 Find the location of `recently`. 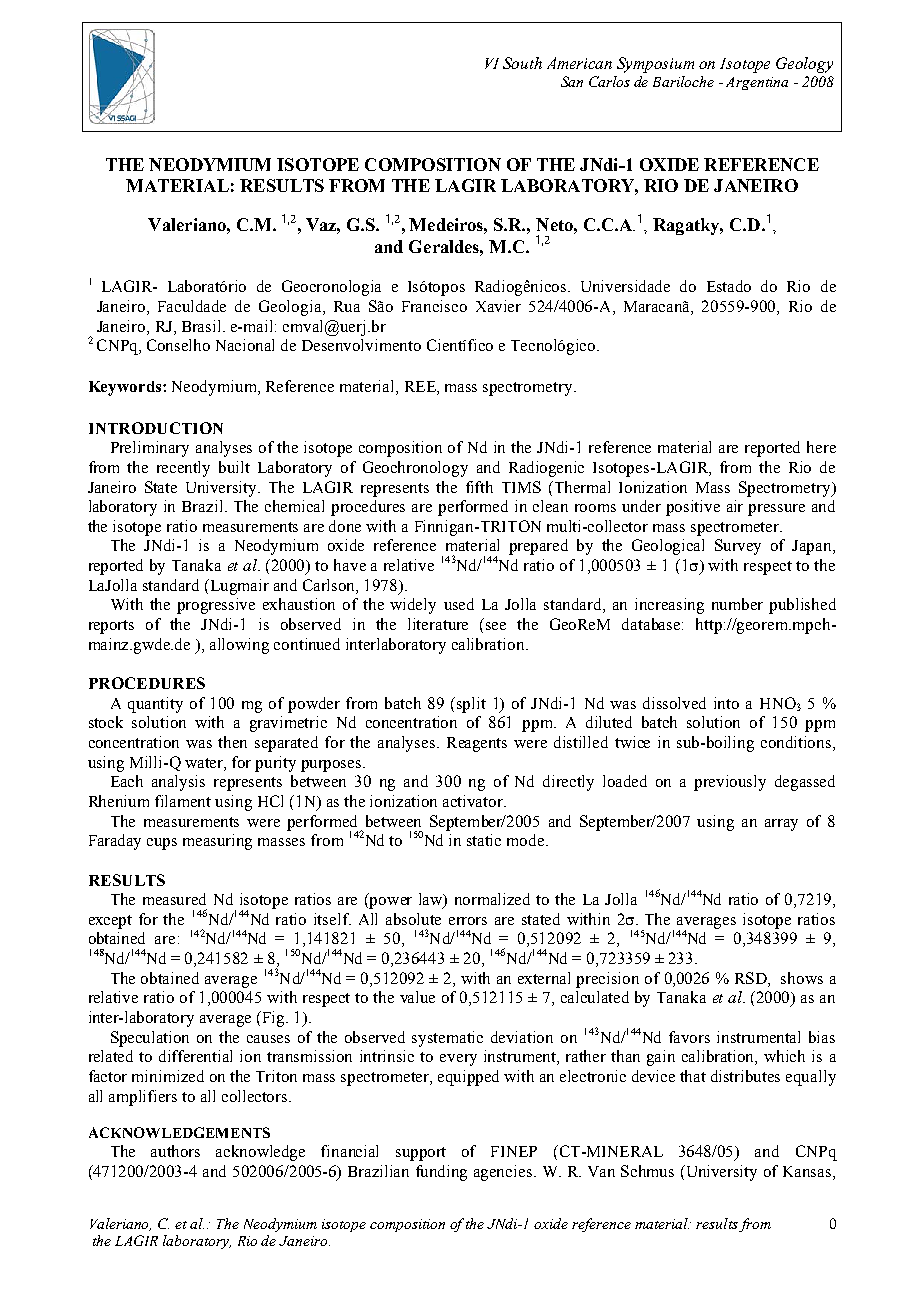

recently is located at coordinates (183, 469).
